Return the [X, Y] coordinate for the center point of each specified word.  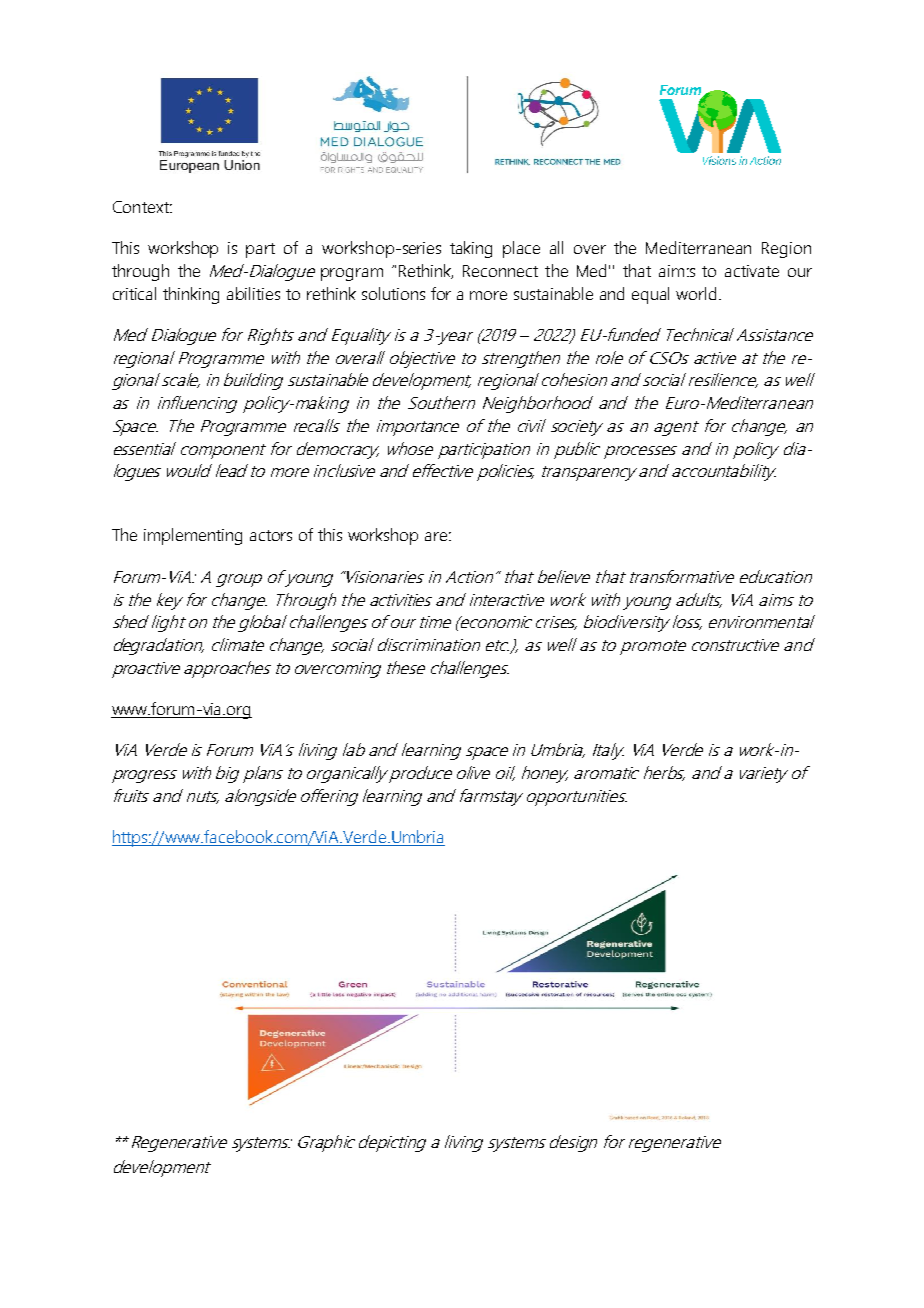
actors [271, 535]
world [696, 293]
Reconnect [500, 271]
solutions [393, 293]
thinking [191, 295]
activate [752, 271]
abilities [253, 293]
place [521, 249]
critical [134, 293]
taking [471, 249]
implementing [193, 536]
